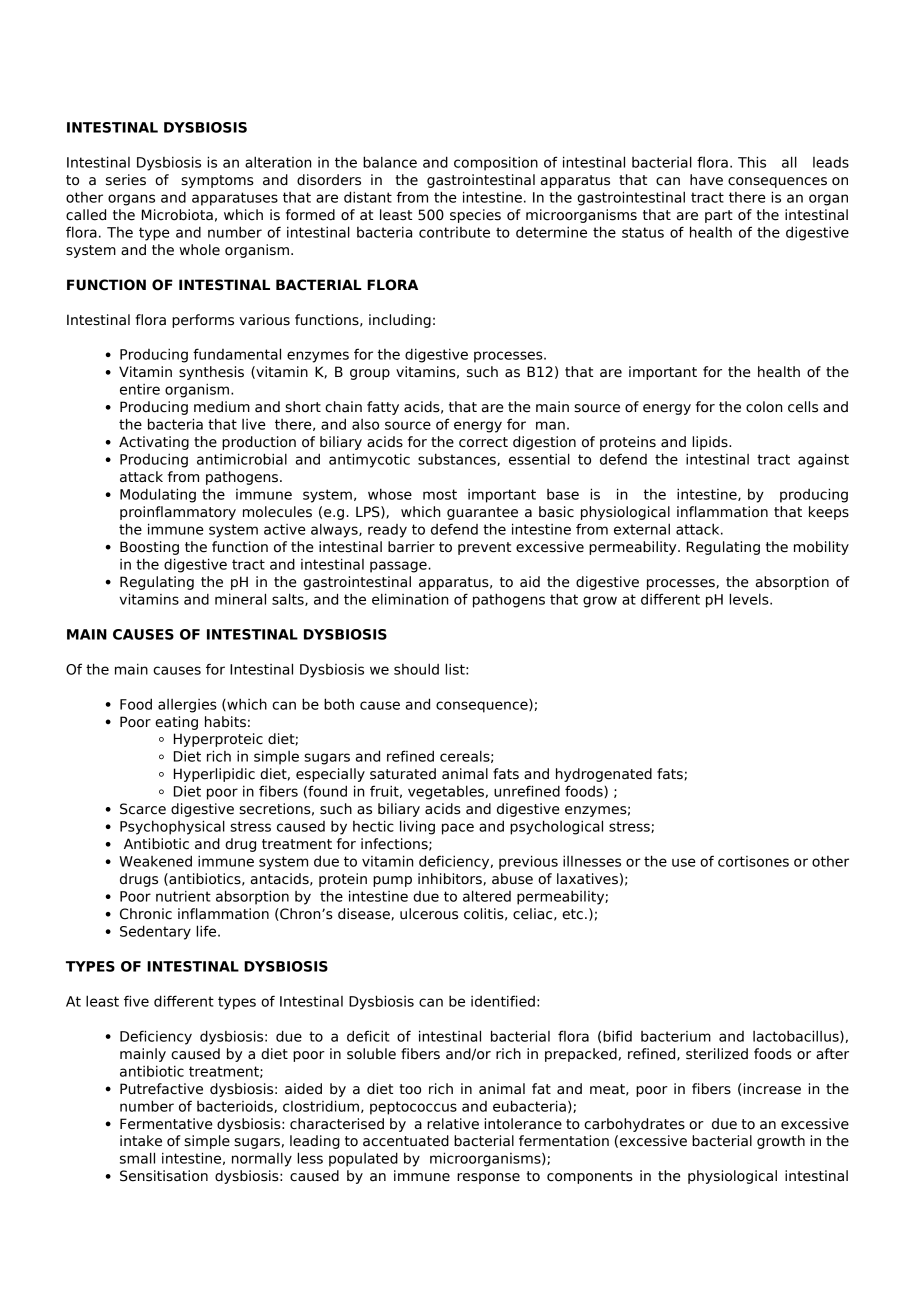 The height and width of the screenshot is (1308, 924). I want to click on allergies, so click(187, 706).
